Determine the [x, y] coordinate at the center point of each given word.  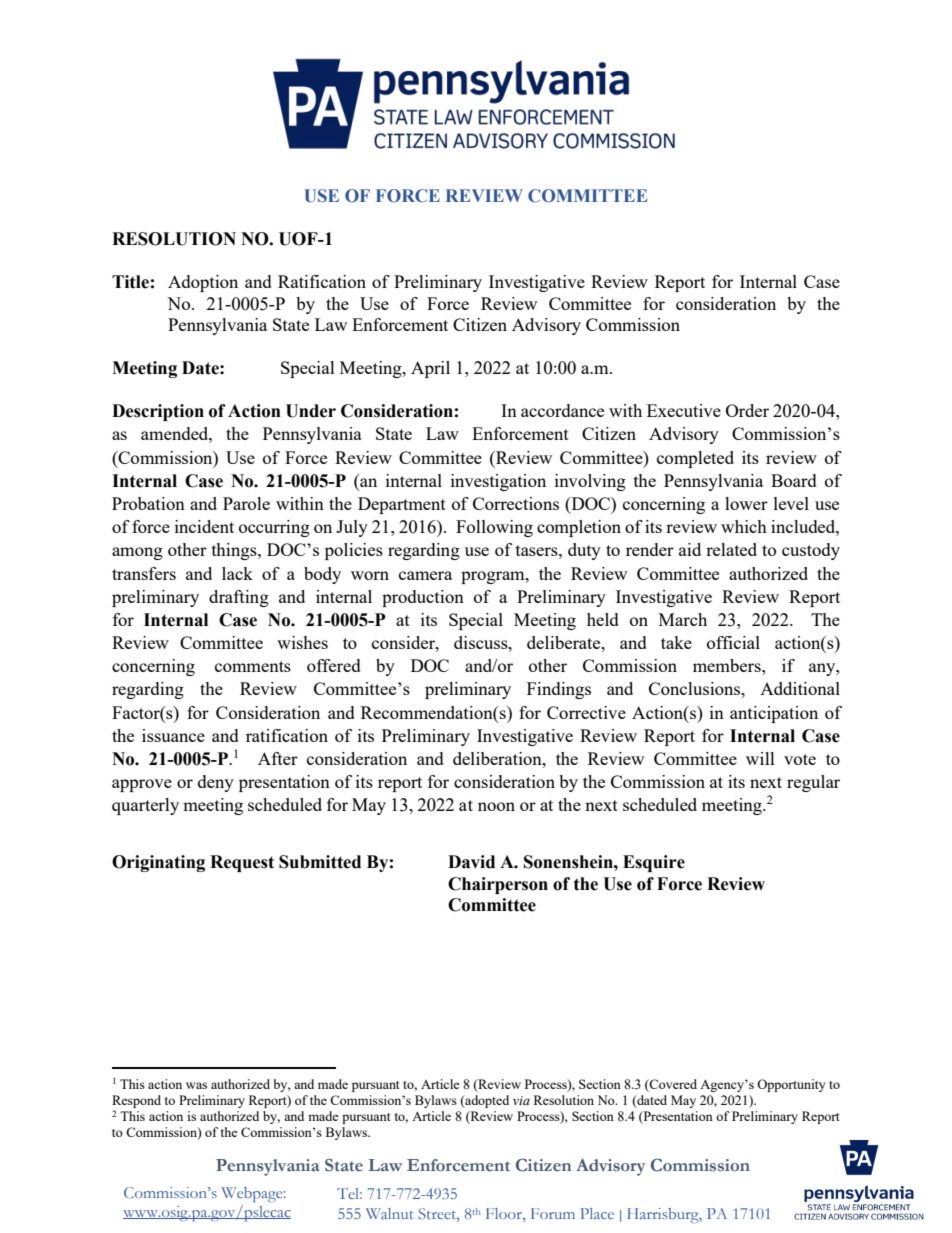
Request [242, 863]
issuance [173, 735]
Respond [136, 1103]
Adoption [203, 283]
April [430, 369]
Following [494, 528]
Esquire [654, 863]
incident [204, 526]
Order [747, 410]
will [760, 758]
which [744, 526]
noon [496, 806]
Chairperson [498, 885]
